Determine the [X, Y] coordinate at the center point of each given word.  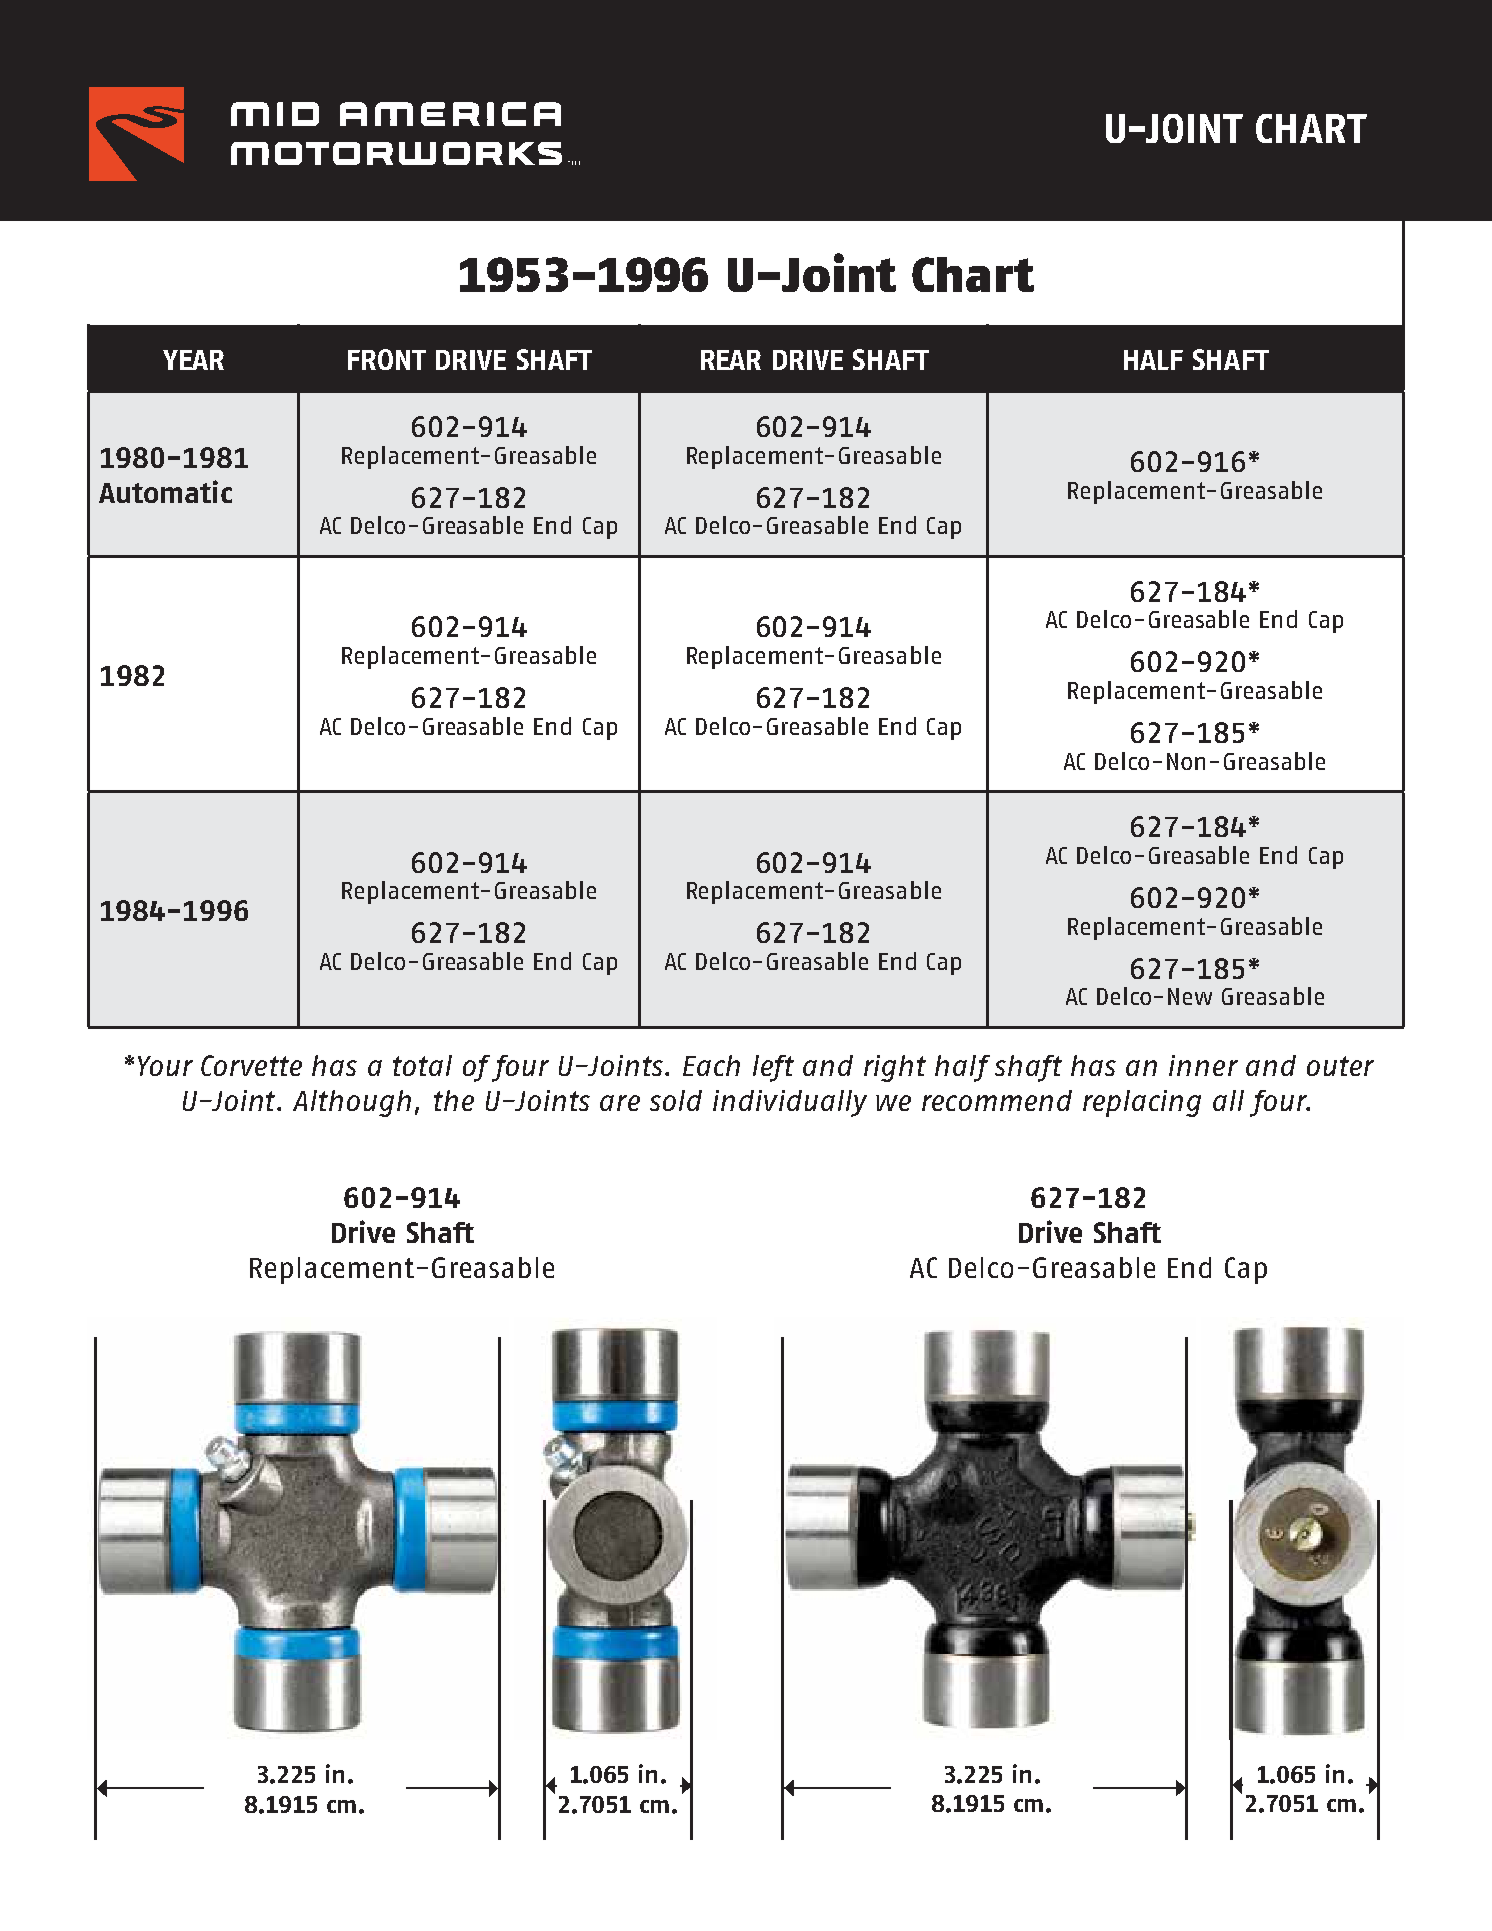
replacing [1142, 1103]
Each [711, 1065]
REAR [731, 360]
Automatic [165, 491]
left [773, 1068]
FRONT [387, 359]
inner [1203, 1065]
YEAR [193, 360]
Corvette [251, 1065]
